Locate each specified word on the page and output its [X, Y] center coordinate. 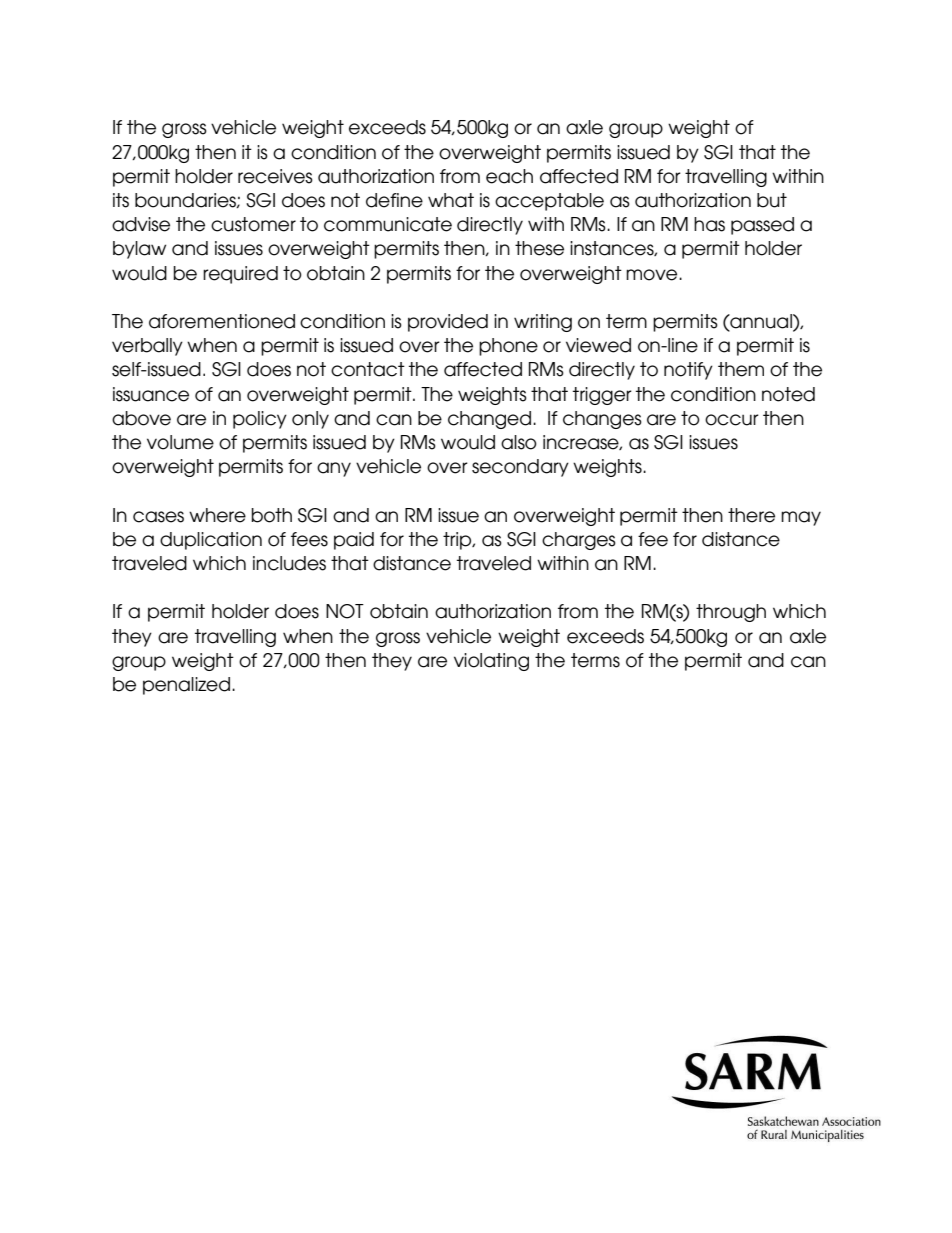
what [451, 200]
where [217, 515]
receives [275, 176]
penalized [186, 686]
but [772, 200]
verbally [147, 347]
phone [508, 347]
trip [458, 541]
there [751, 515]
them [741, 369]
